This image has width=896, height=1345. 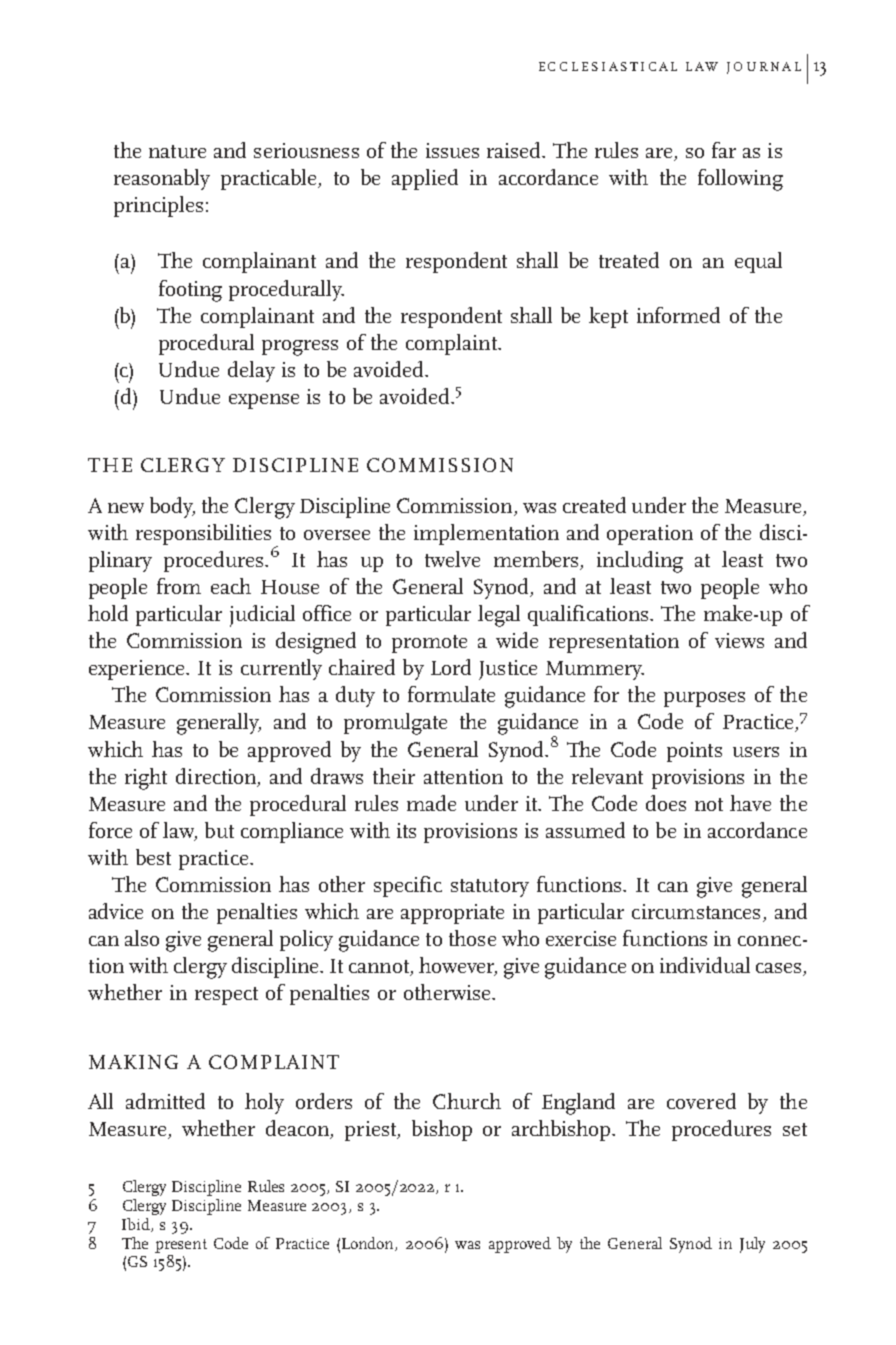 I want to click on applied, so click(x=425, y=179).
